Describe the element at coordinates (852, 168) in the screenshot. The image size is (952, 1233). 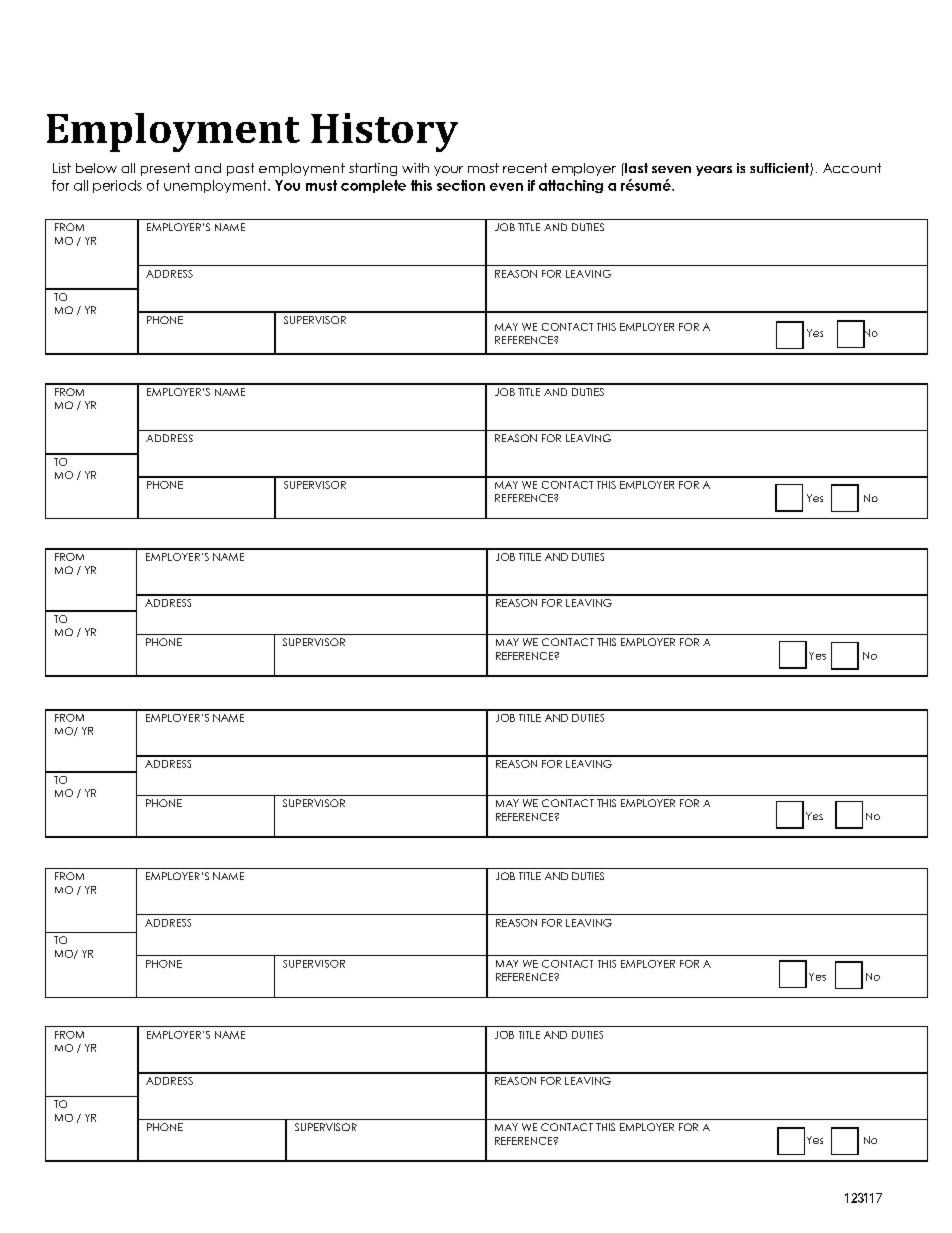
I see `Account` at that location.
